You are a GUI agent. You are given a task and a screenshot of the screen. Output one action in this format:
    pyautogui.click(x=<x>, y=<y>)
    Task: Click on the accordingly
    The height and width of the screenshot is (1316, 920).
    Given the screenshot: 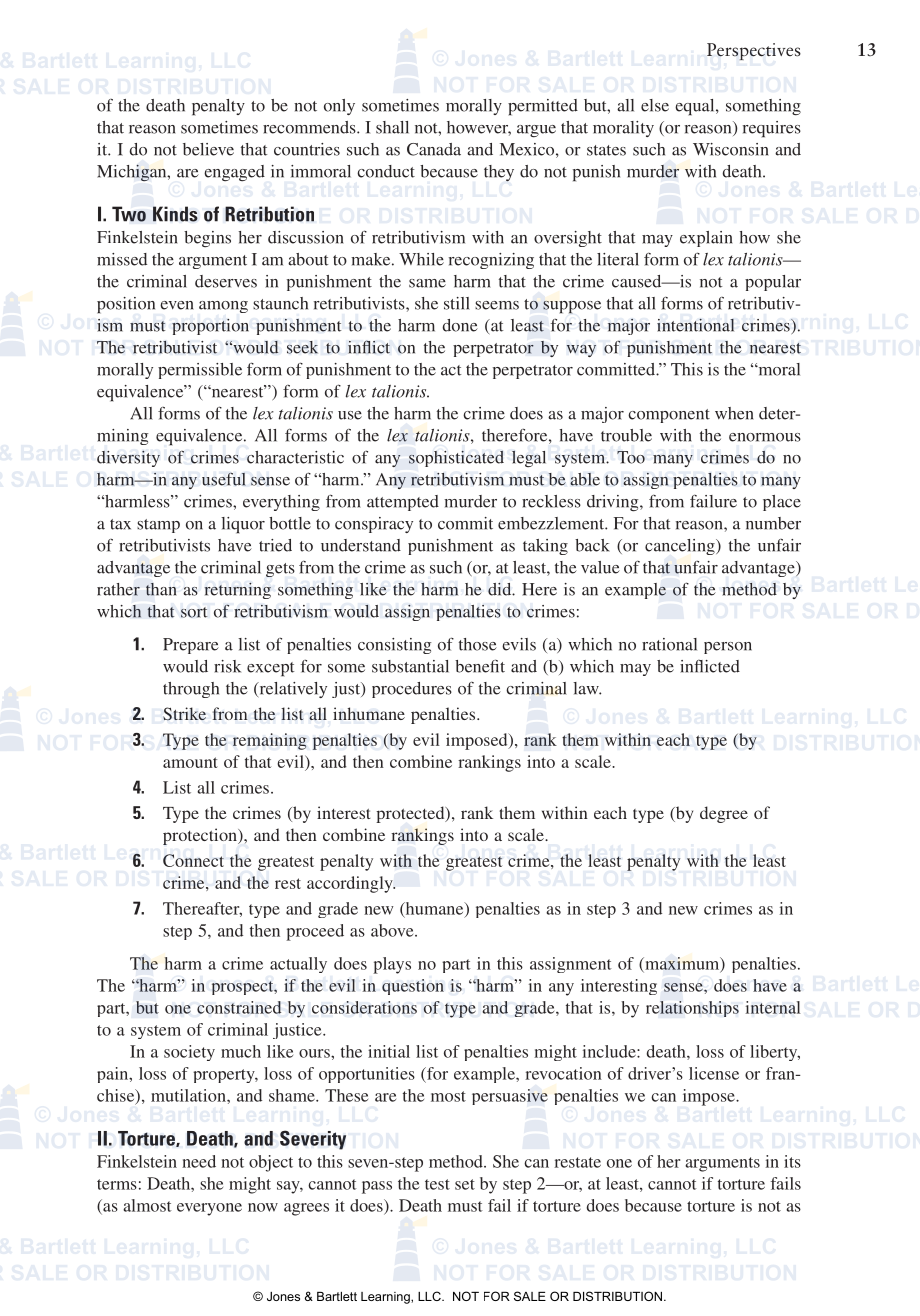 What is the action you would take?
    pyautogui.click(x=351, y=884)
